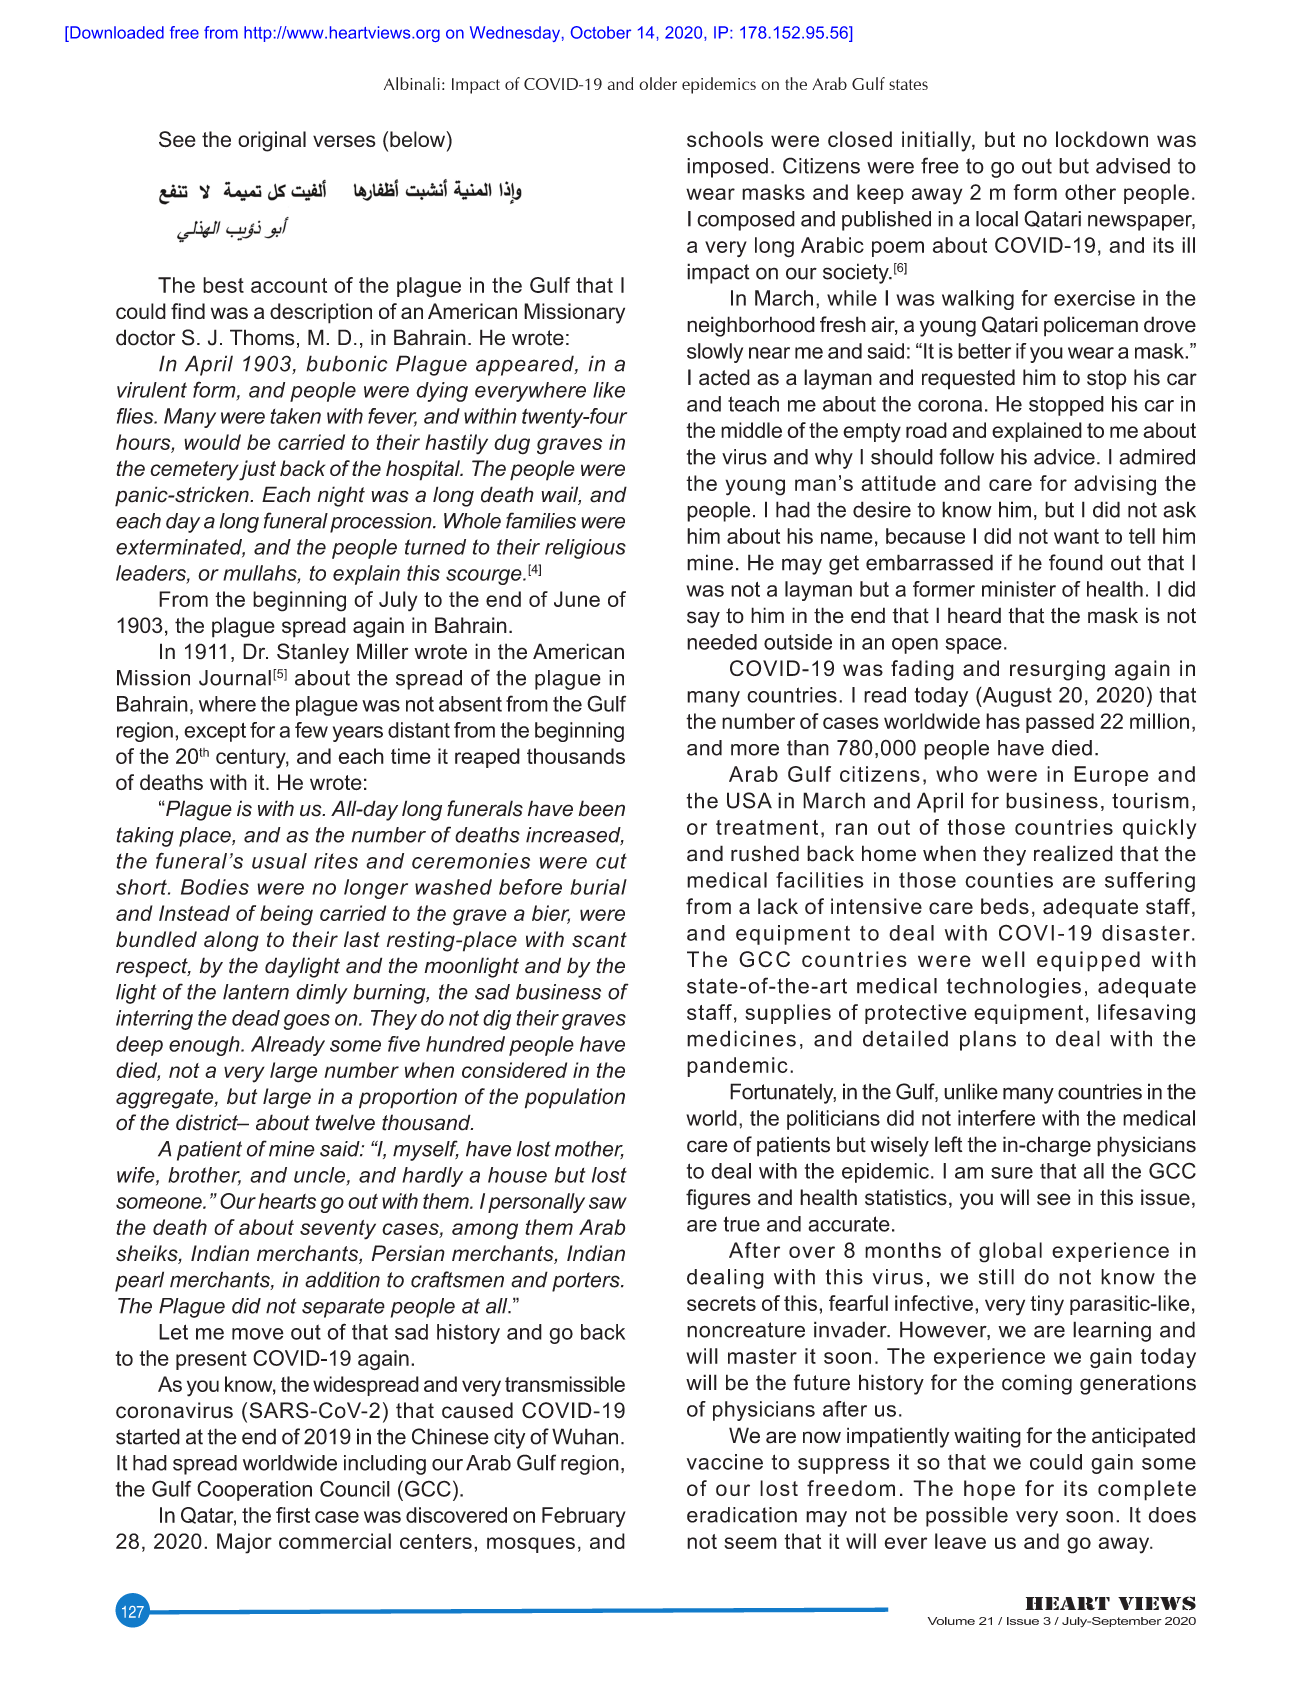 Image resolution: width=1312 pixels, height=1698 pixels. What do you see at coordinates (1102, 139) in the page?
I see `lockdown` at bounding box center [1102, 139].
